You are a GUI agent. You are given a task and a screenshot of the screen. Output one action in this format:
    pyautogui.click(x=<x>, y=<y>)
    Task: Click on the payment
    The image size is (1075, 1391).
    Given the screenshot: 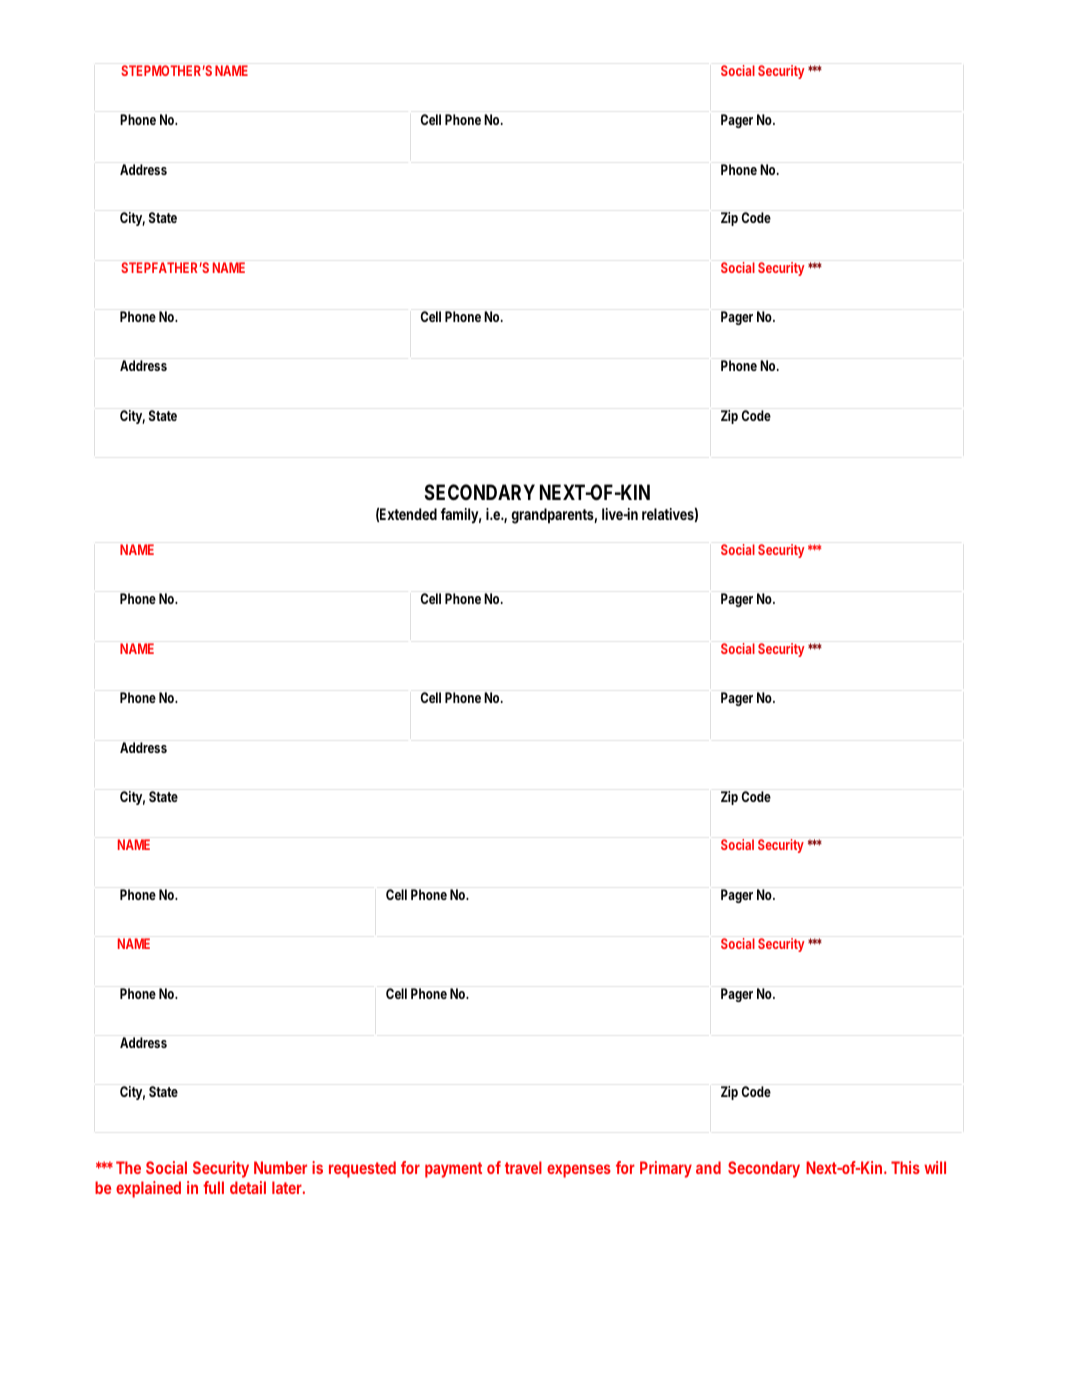 What is the action you would take?
    pyautogui.click(x=453, y=1170)
